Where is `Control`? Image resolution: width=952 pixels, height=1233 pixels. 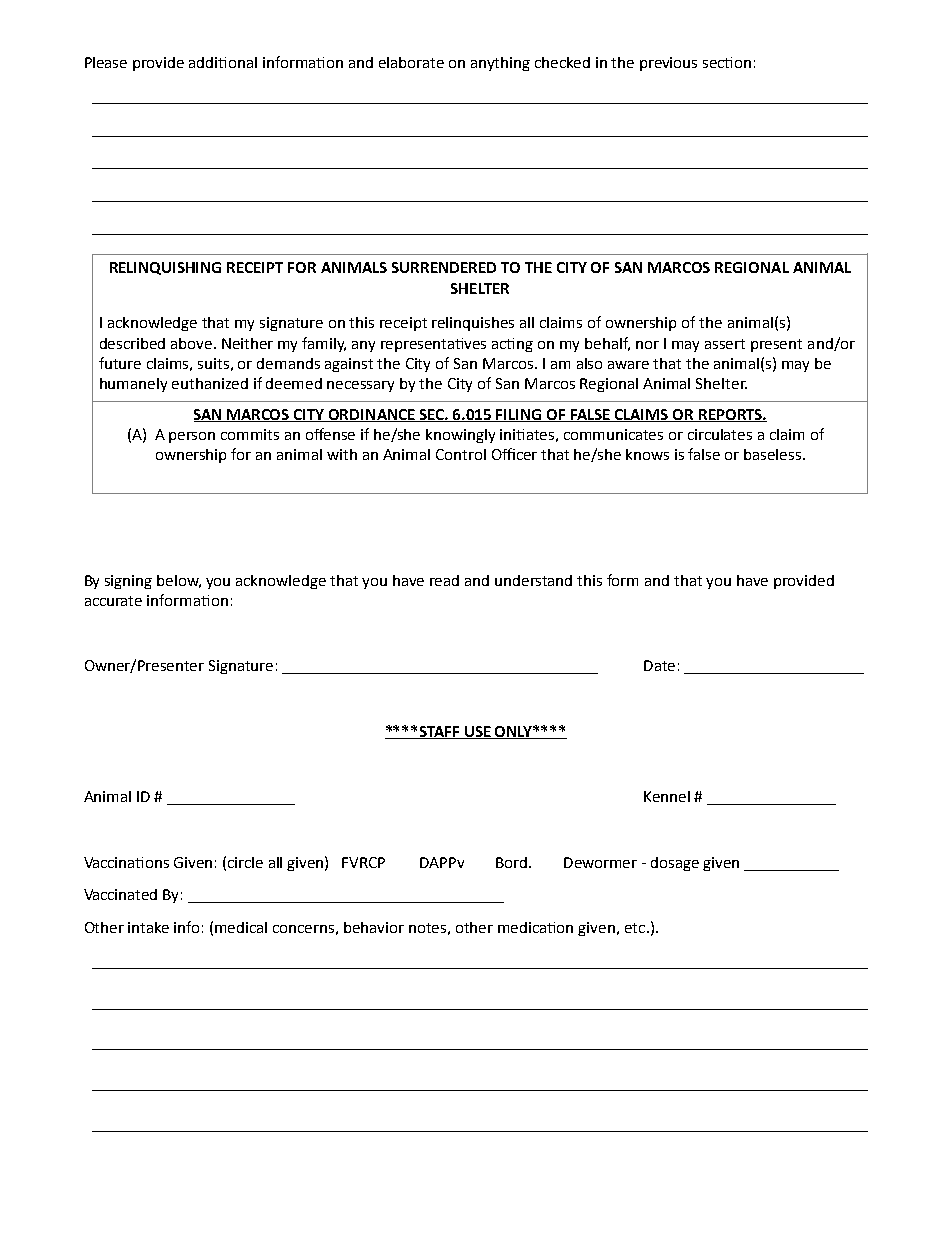 Control is located at coordinates (461, 454).
